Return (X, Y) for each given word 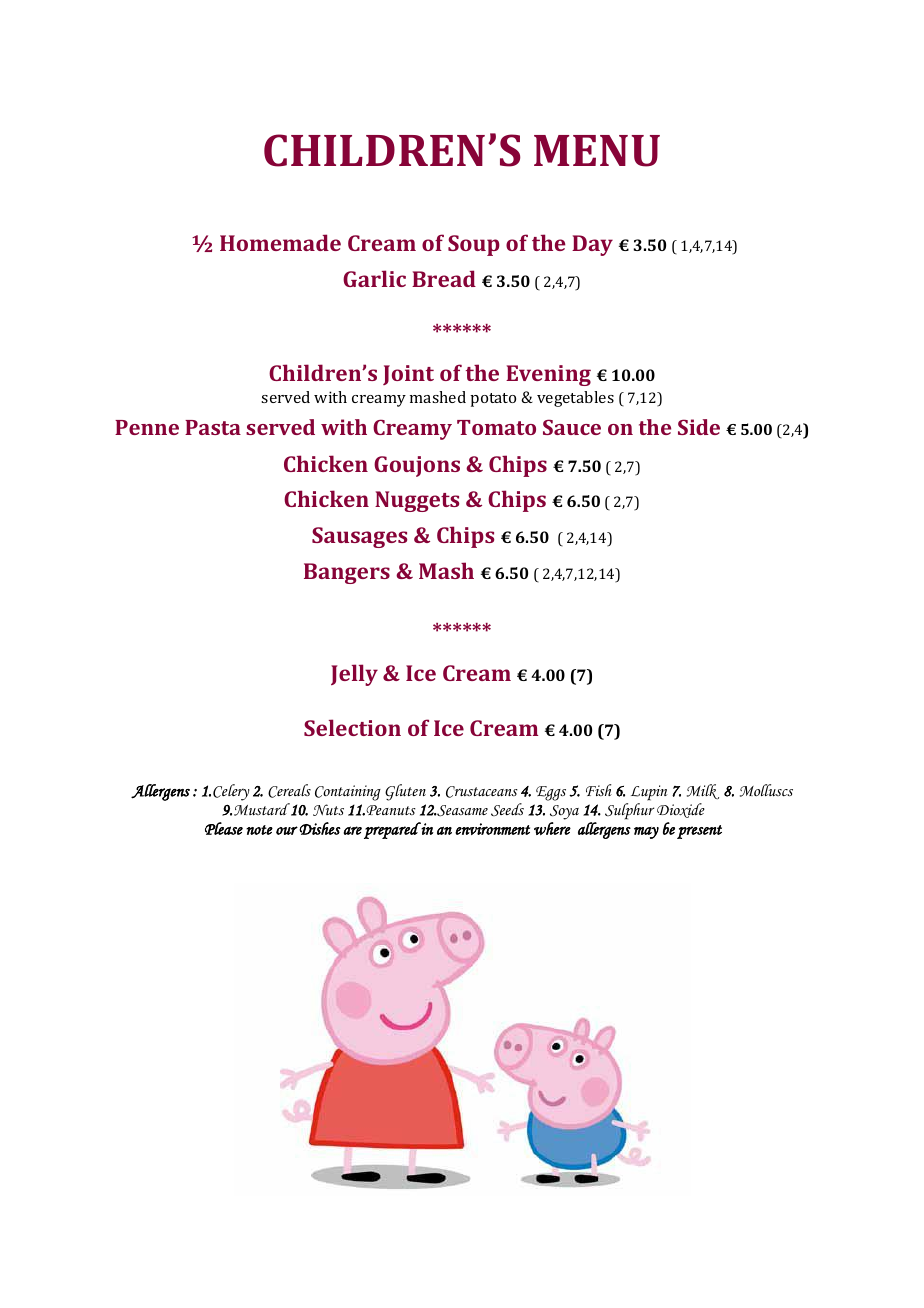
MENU (597, 151)
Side (699, 427)
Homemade (280, 242)
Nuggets (417, 501)
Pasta (213, 427)
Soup (474, 245)
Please (224, 828)
